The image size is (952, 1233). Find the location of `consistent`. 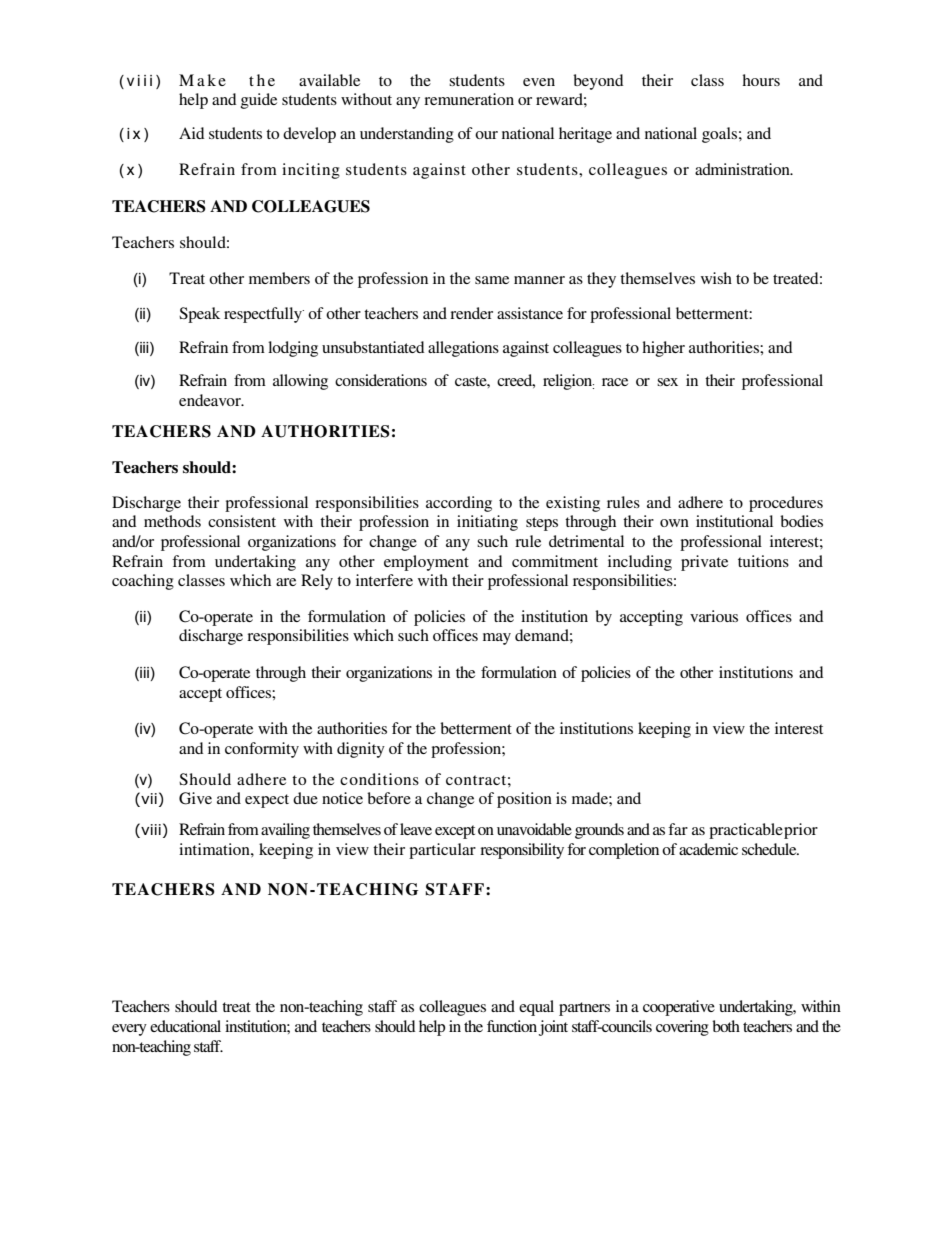

consistent is located at coordinates (242, 521).
